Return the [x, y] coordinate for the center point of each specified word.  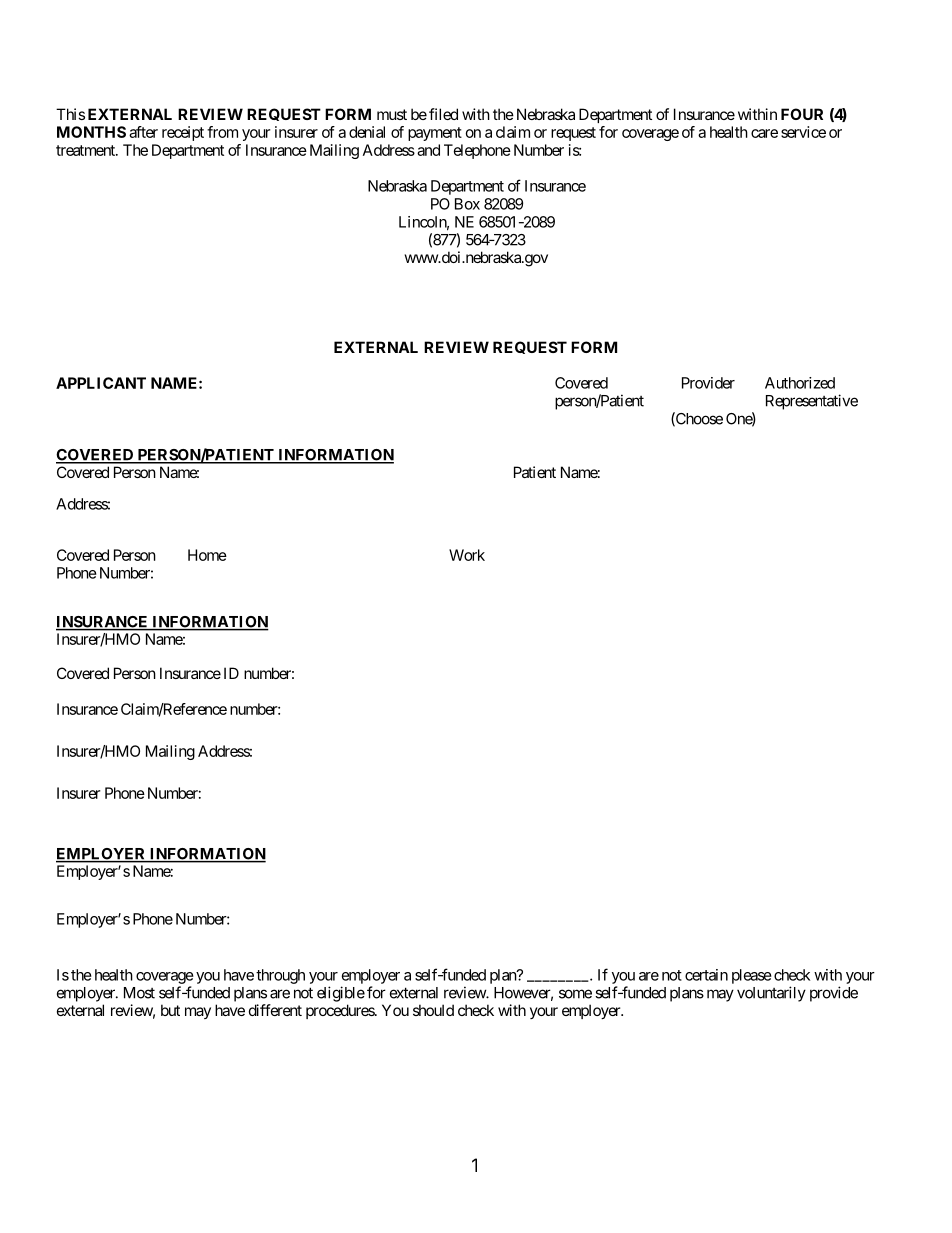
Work [467, 555]
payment [435, 134]
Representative [812, 402]
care [764, 133]
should [433, 1010]
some [575, 994]
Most [139, 993]
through [280, 976]
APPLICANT [101, 383]
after [143, 132]
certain [706, 975]
